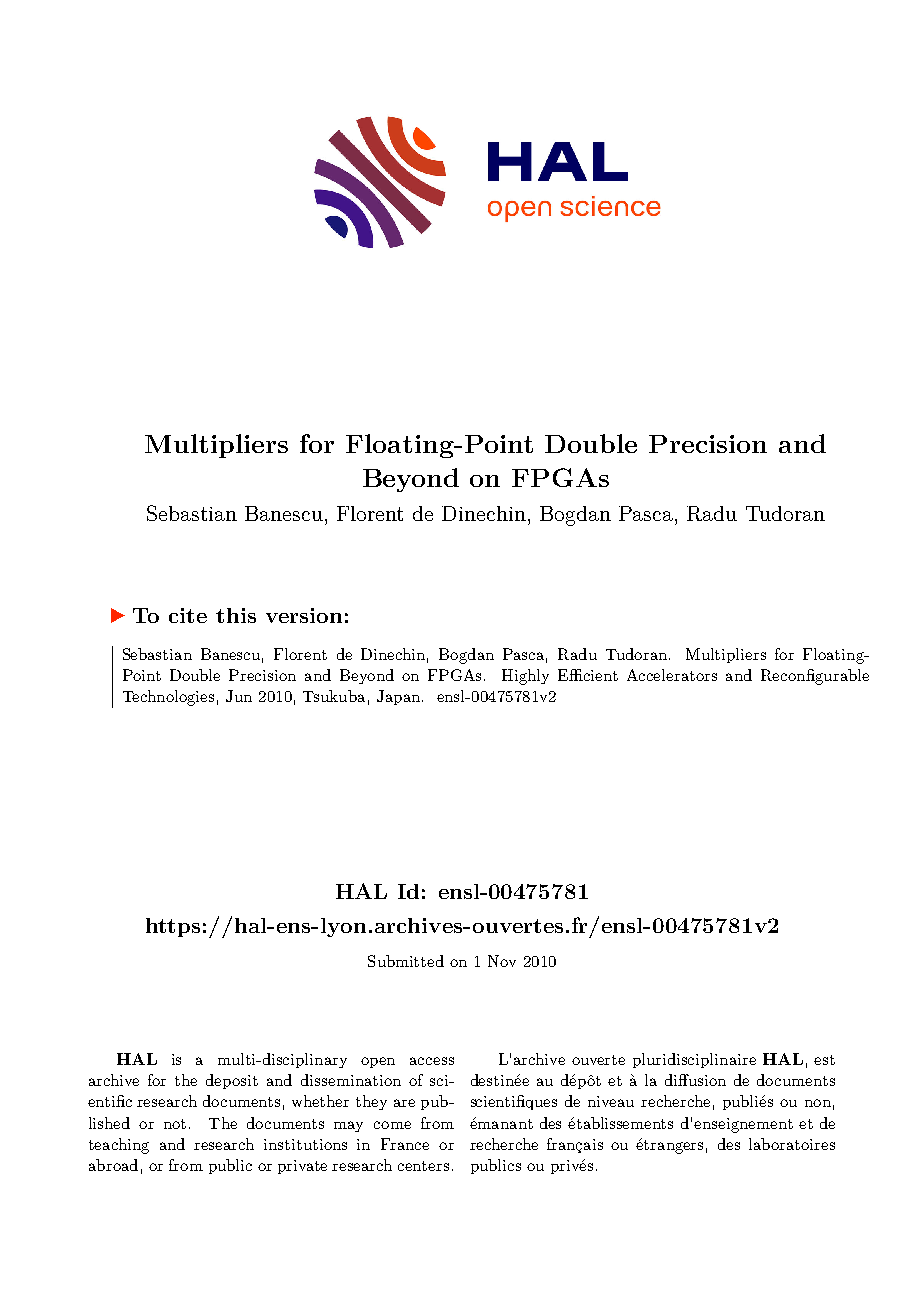 This screenshot has height=1308, width=924. I want to click on diffusion, so click(695, 1080).
